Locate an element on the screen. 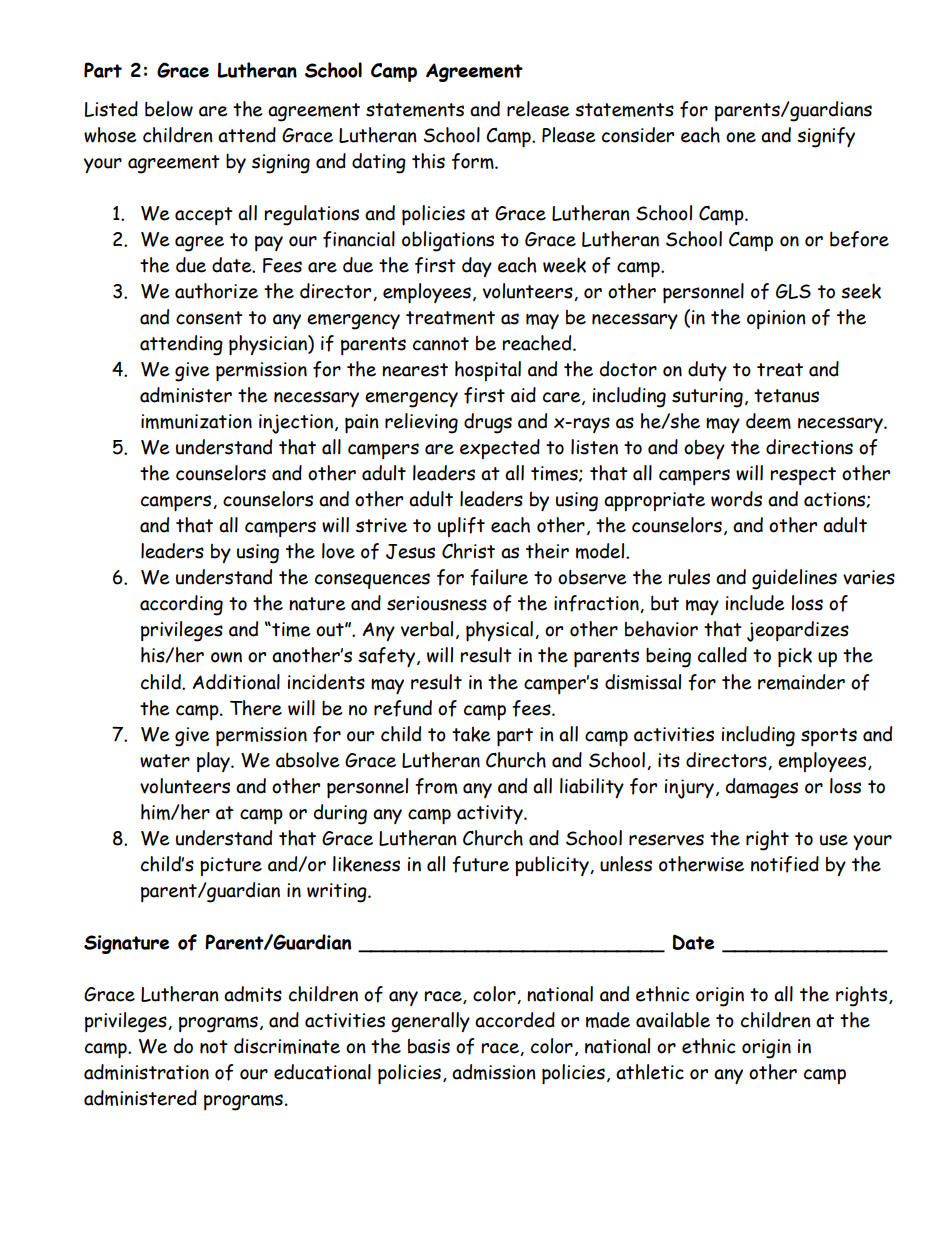 This screenshot has width=952, height=1233. hospital is located at coordinates (488, 371).
